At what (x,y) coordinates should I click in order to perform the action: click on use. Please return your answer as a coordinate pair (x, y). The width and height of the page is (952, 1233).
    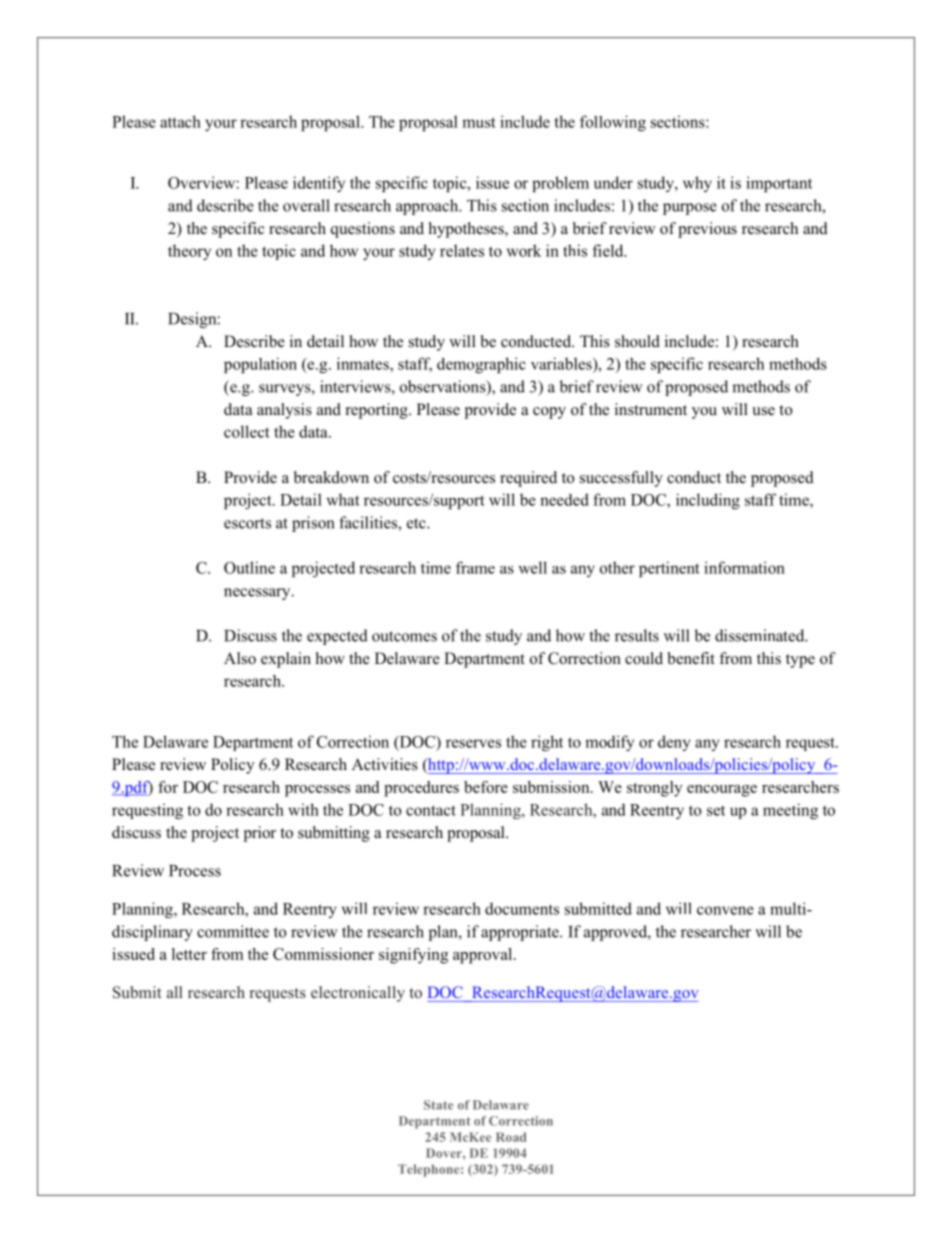
    Looking at the image, I should click on (763, 411).
